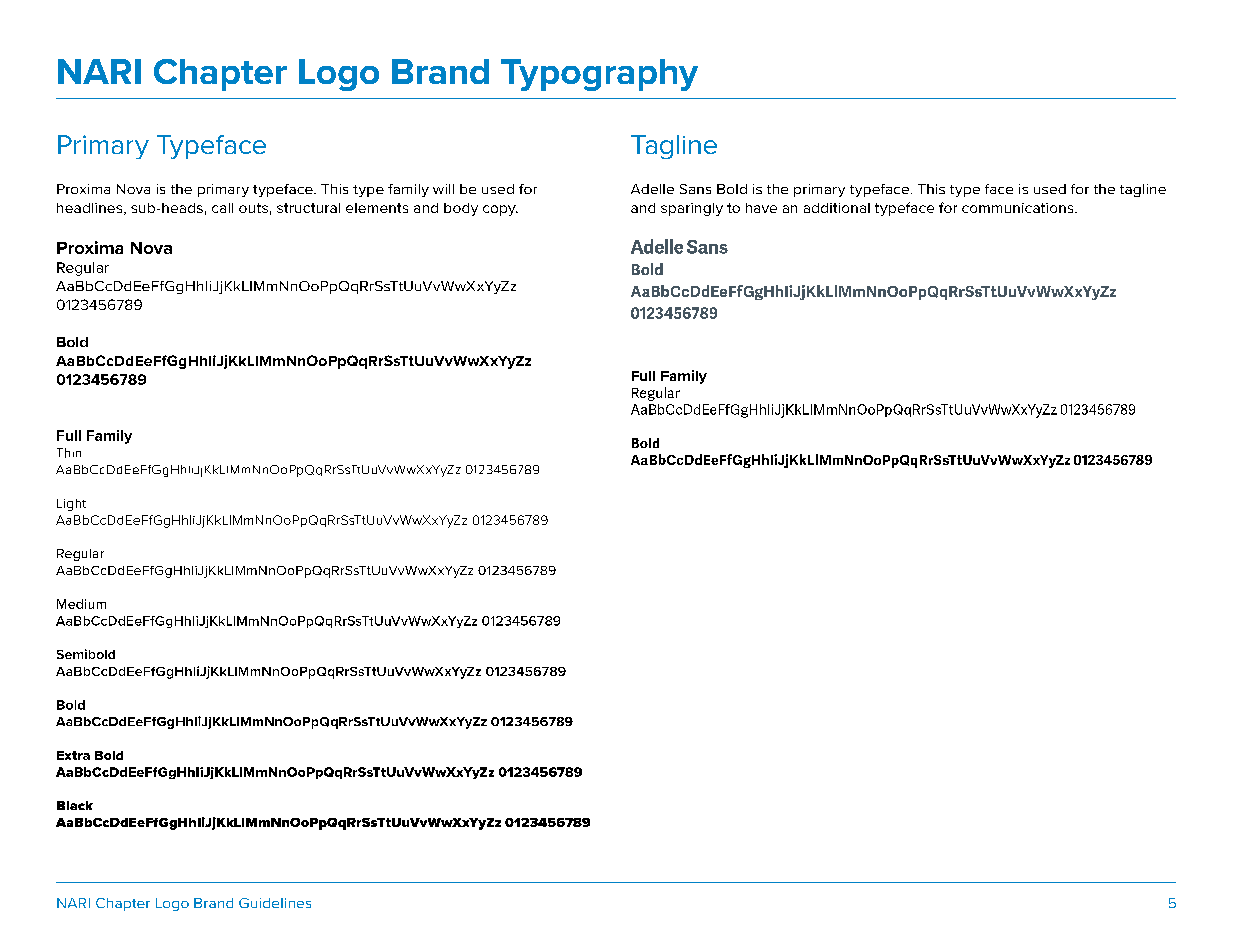 The width and height of the screenshot is (1233, 952). I want to click on Thin, so click(69, 453).
